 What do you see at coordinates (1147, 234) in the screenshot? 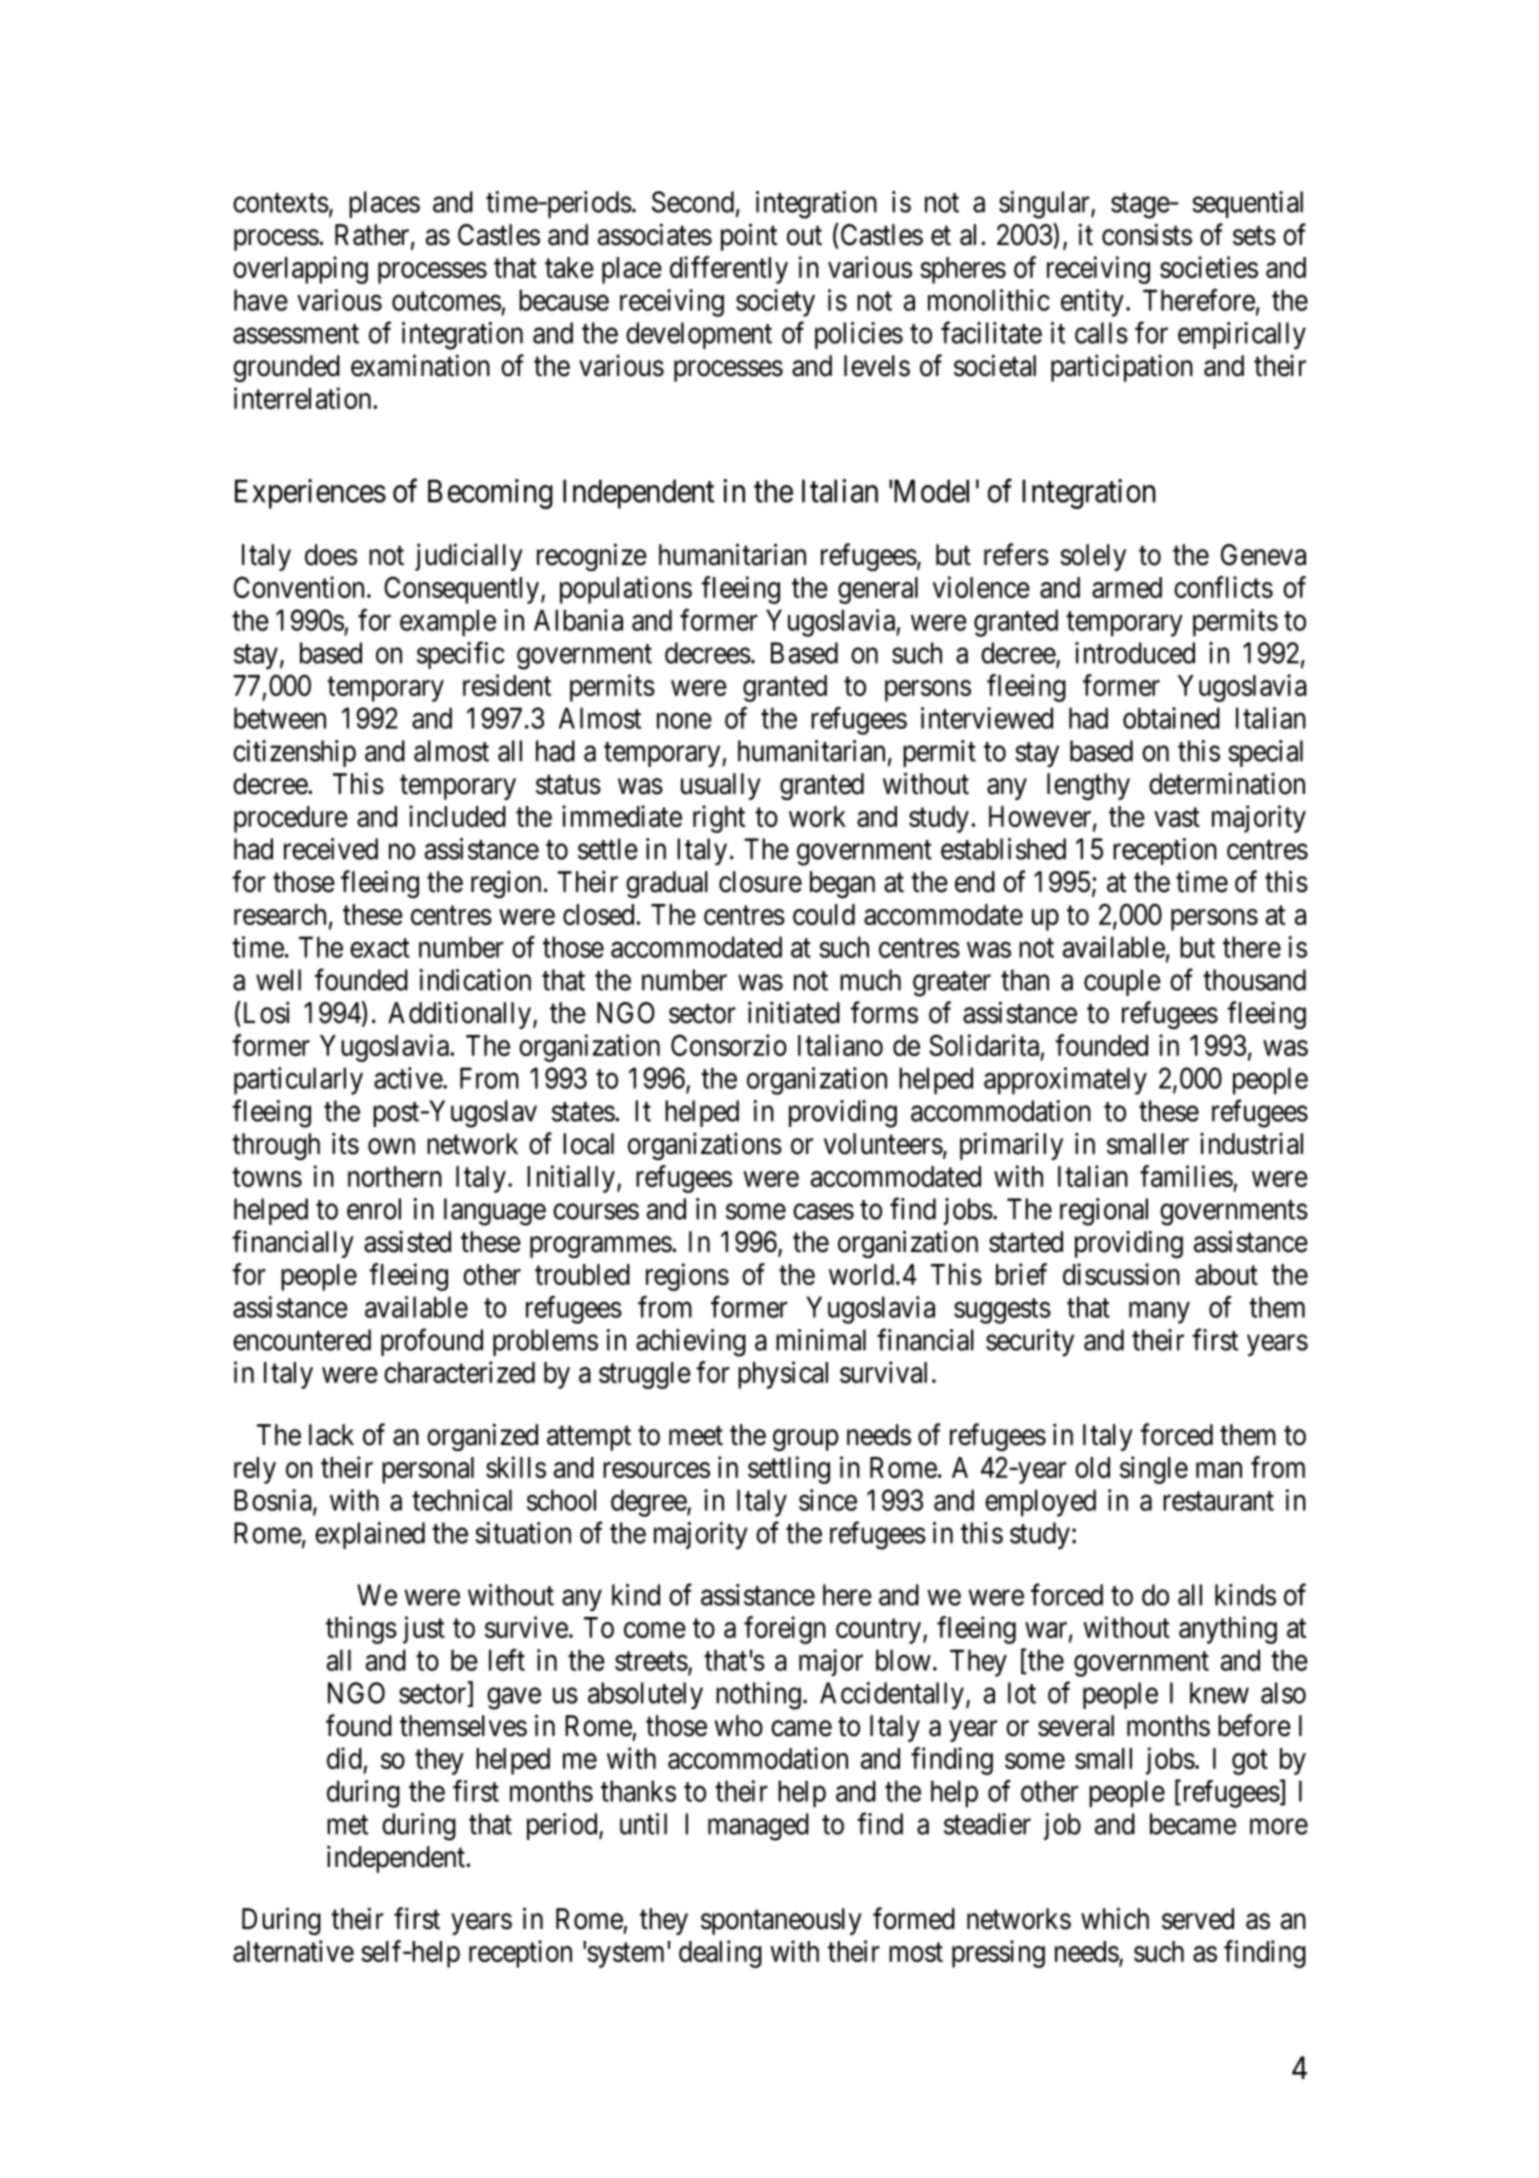
I see `consists` at bounding box center [1147, 234].
